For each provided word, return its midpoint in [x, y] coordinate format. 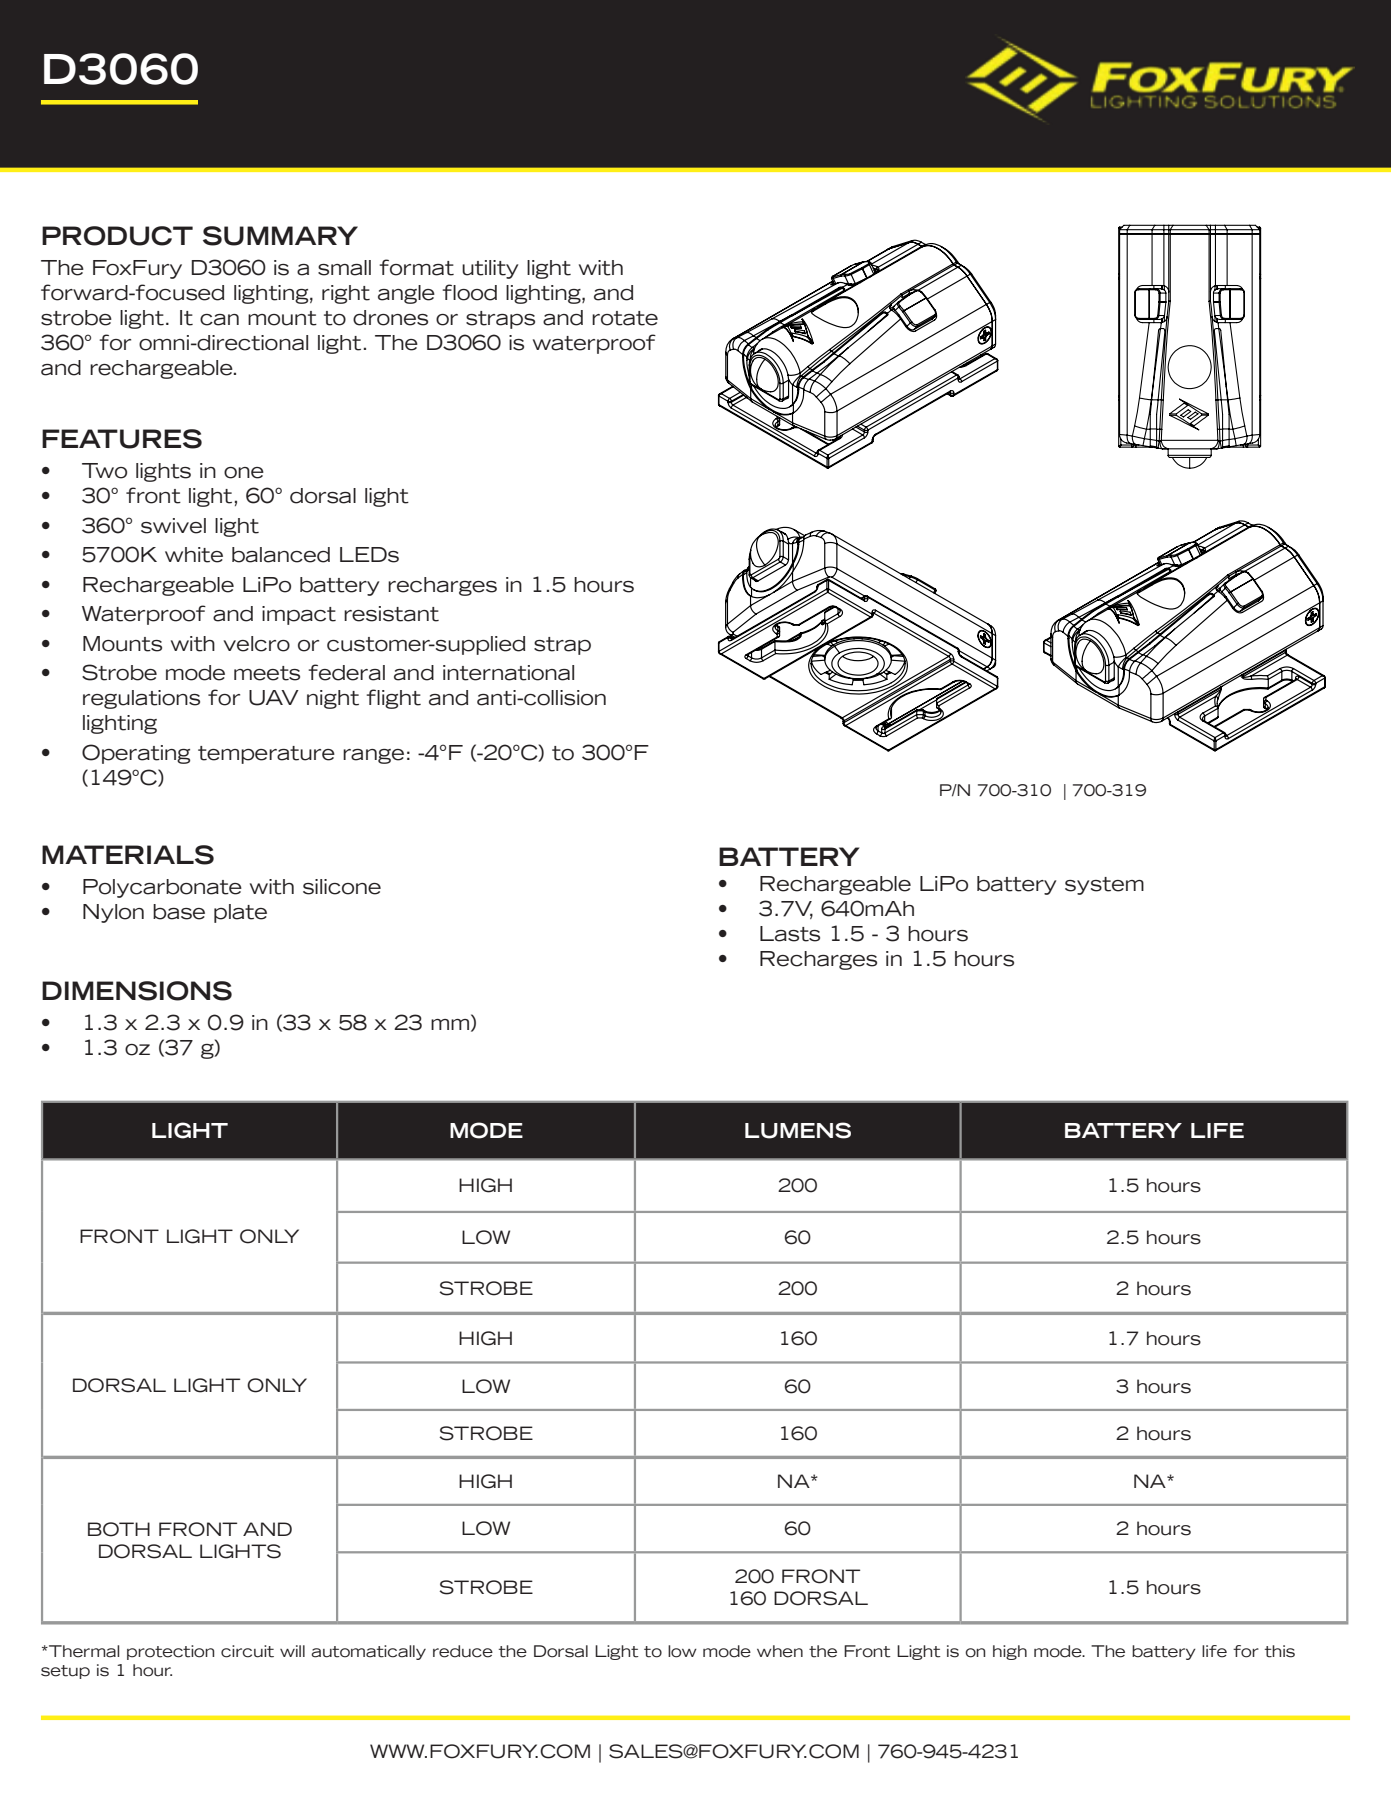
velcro [256, 644]
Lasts [790, 934]
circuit [247, 1651]
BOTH [119, 1529]
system [1104, 886]
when [780, 1651]
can [219, 320]
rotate [625, 318]
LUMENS [798, 1130]
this [1280, 1651]
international [508, 673]
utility [490, 269]
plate [240, 913]
